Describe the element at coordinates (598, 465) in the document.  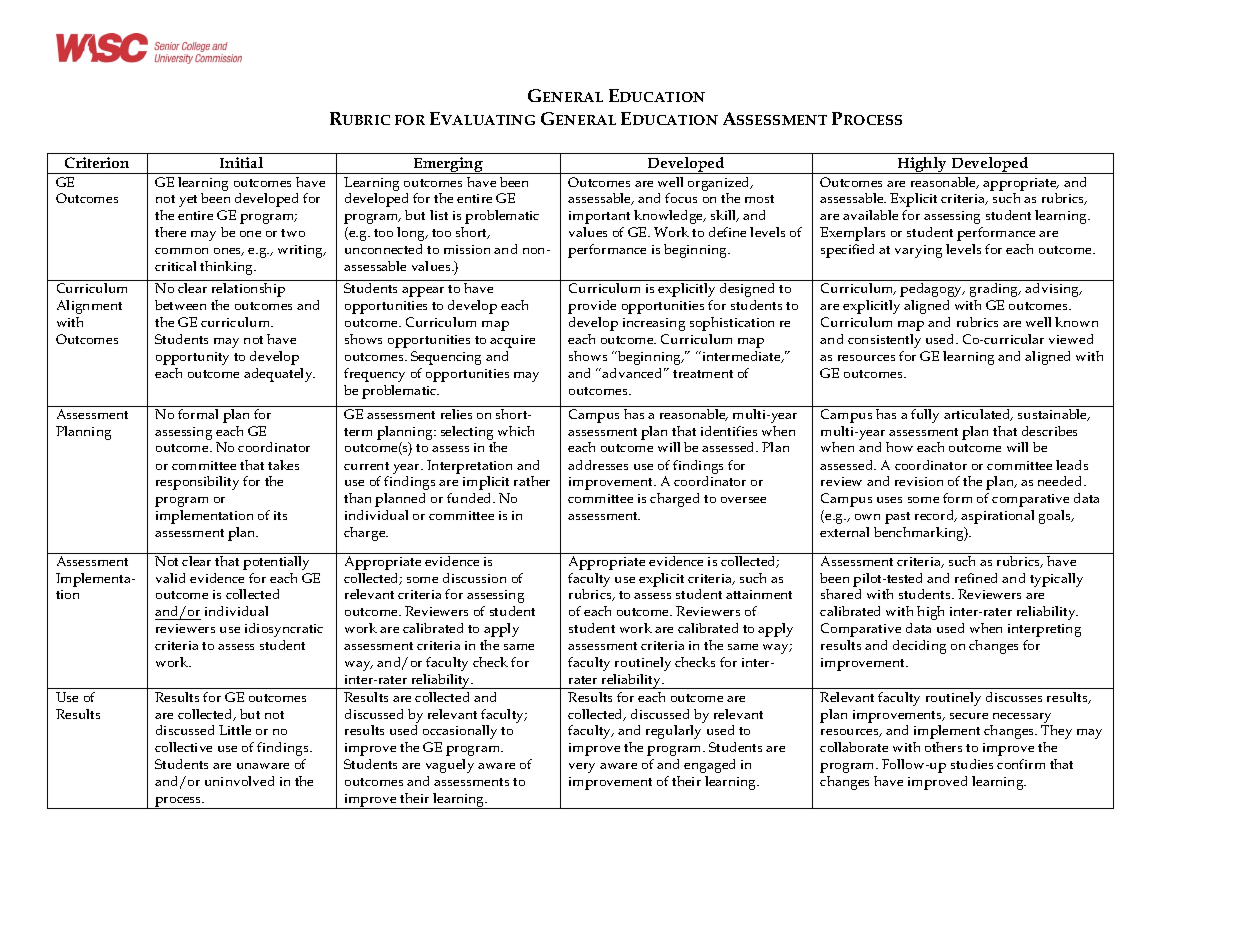
I see `addresses` at that location.
